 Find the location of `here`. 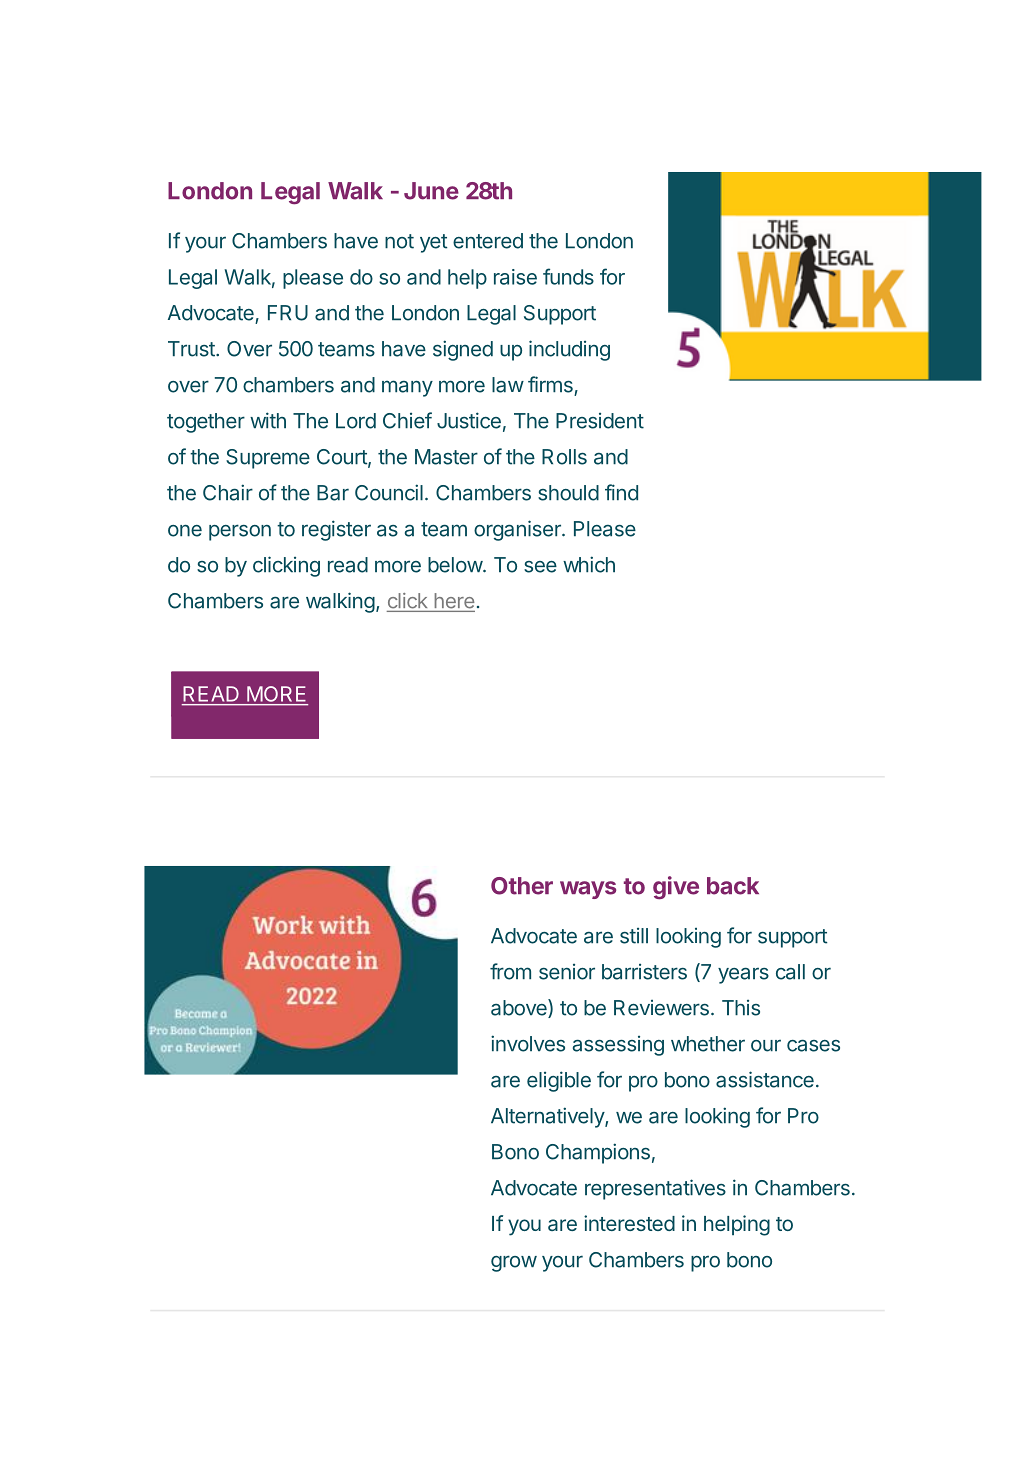

here is located at coordinates (454, 601).
